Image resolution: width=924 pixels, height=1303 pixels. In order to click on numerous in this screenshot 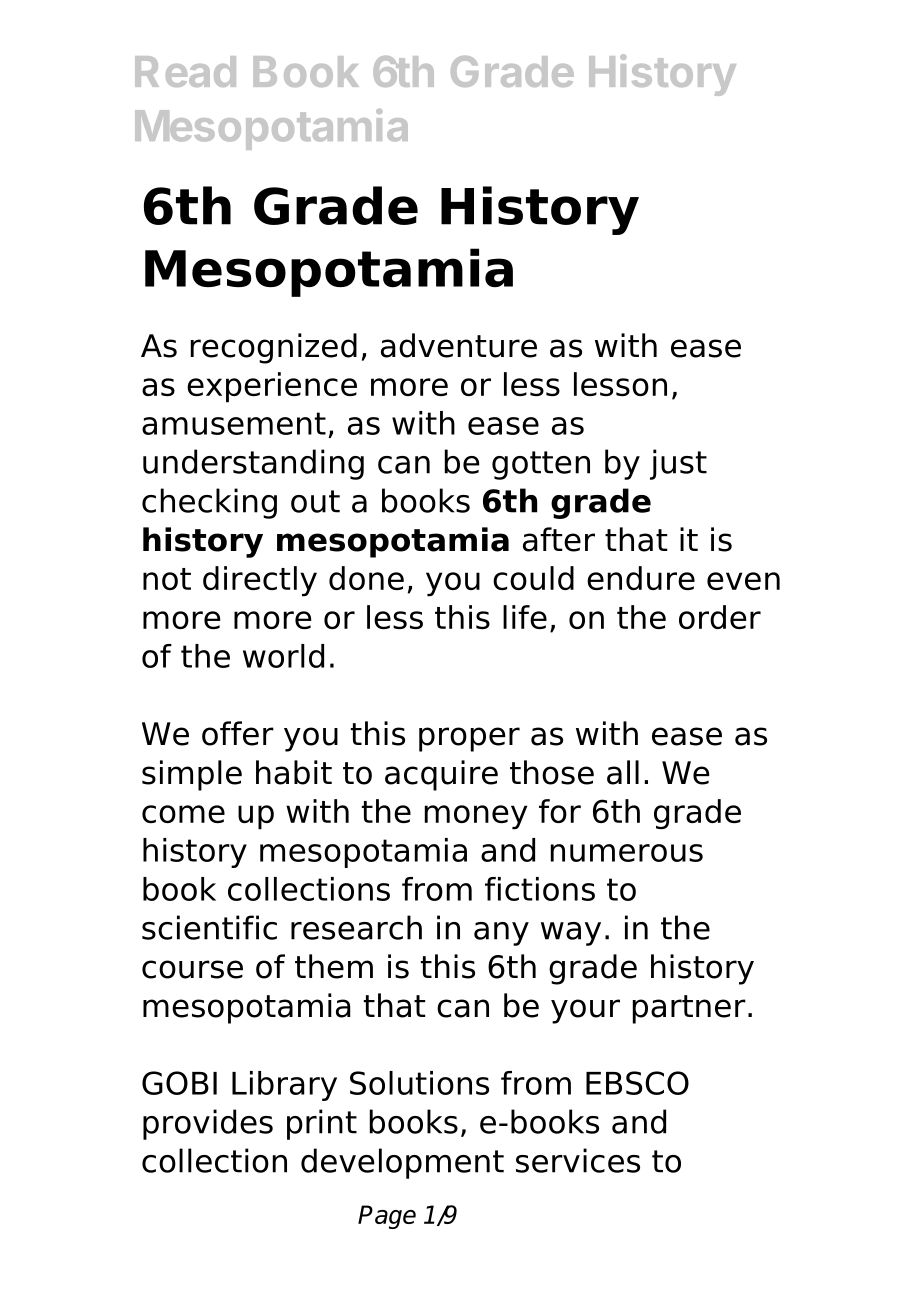, I will do `click(627, 853)`.
